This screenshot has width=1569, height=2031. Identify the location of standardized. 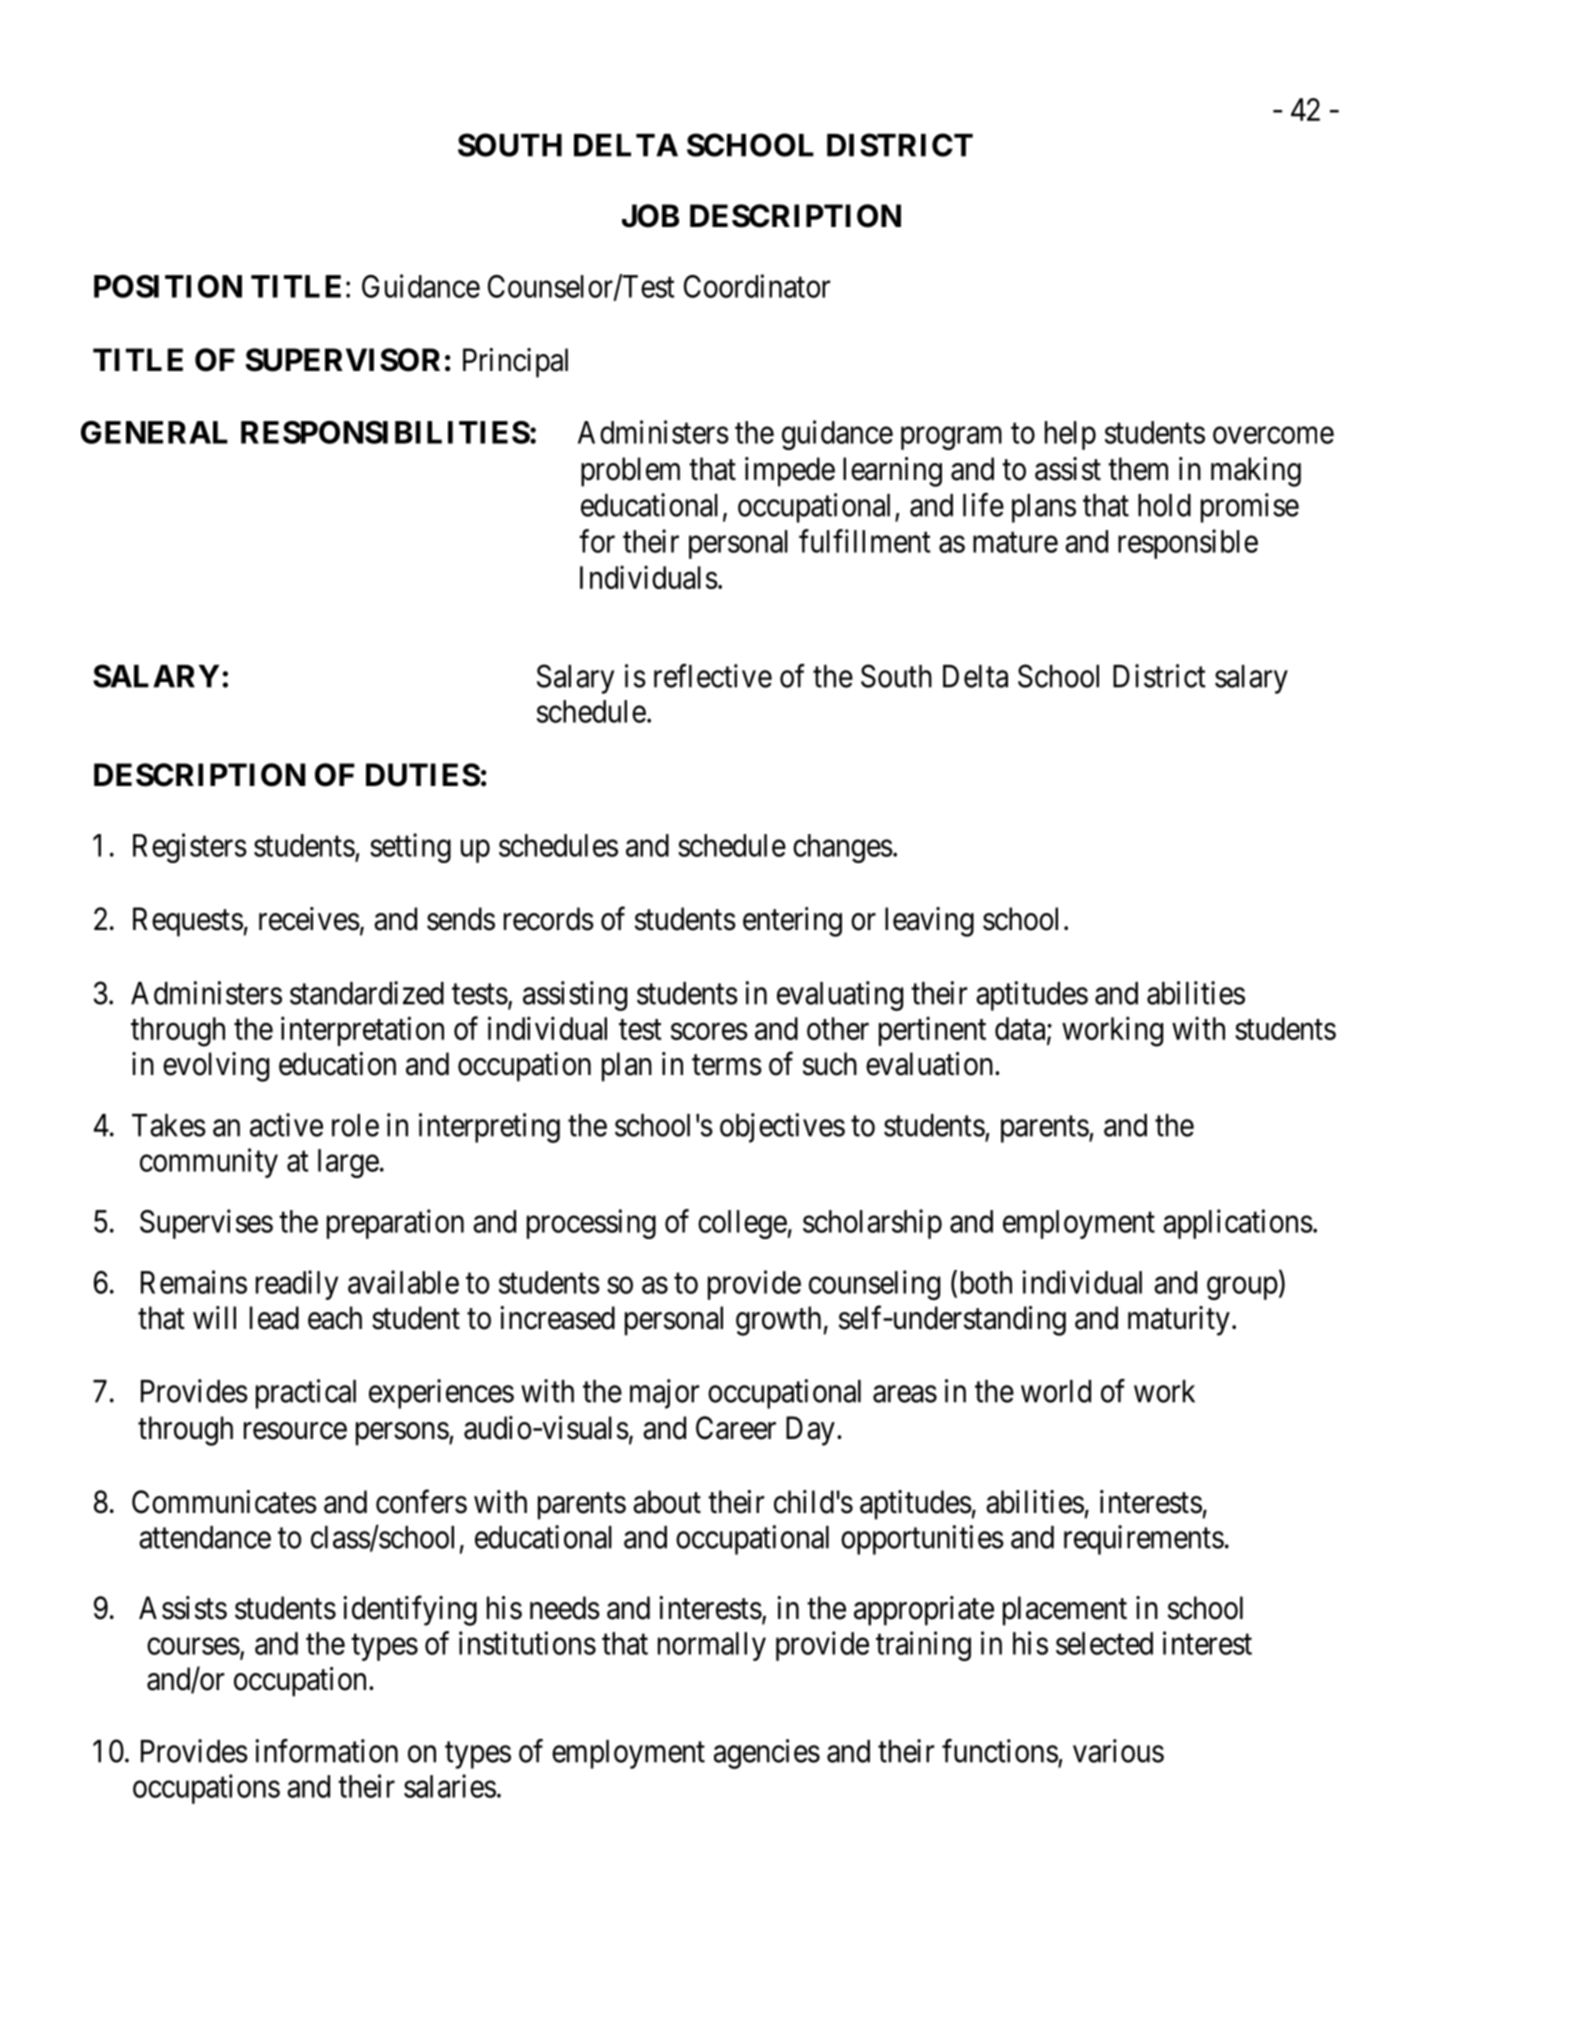
(367, 993).
